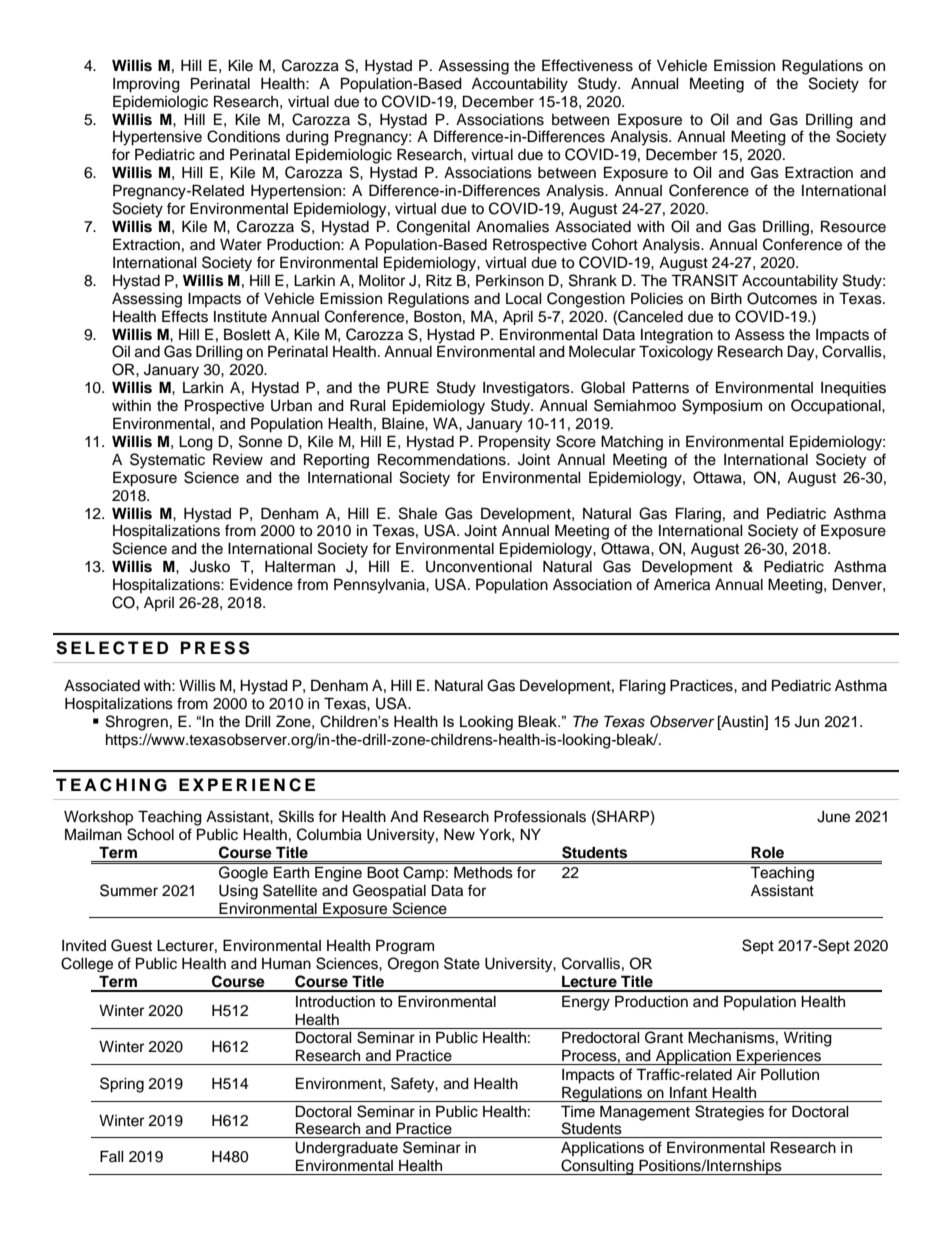  What do you see at coordinates (682, 585) in the page?
I see `America` at bounding box center [682, 585].
